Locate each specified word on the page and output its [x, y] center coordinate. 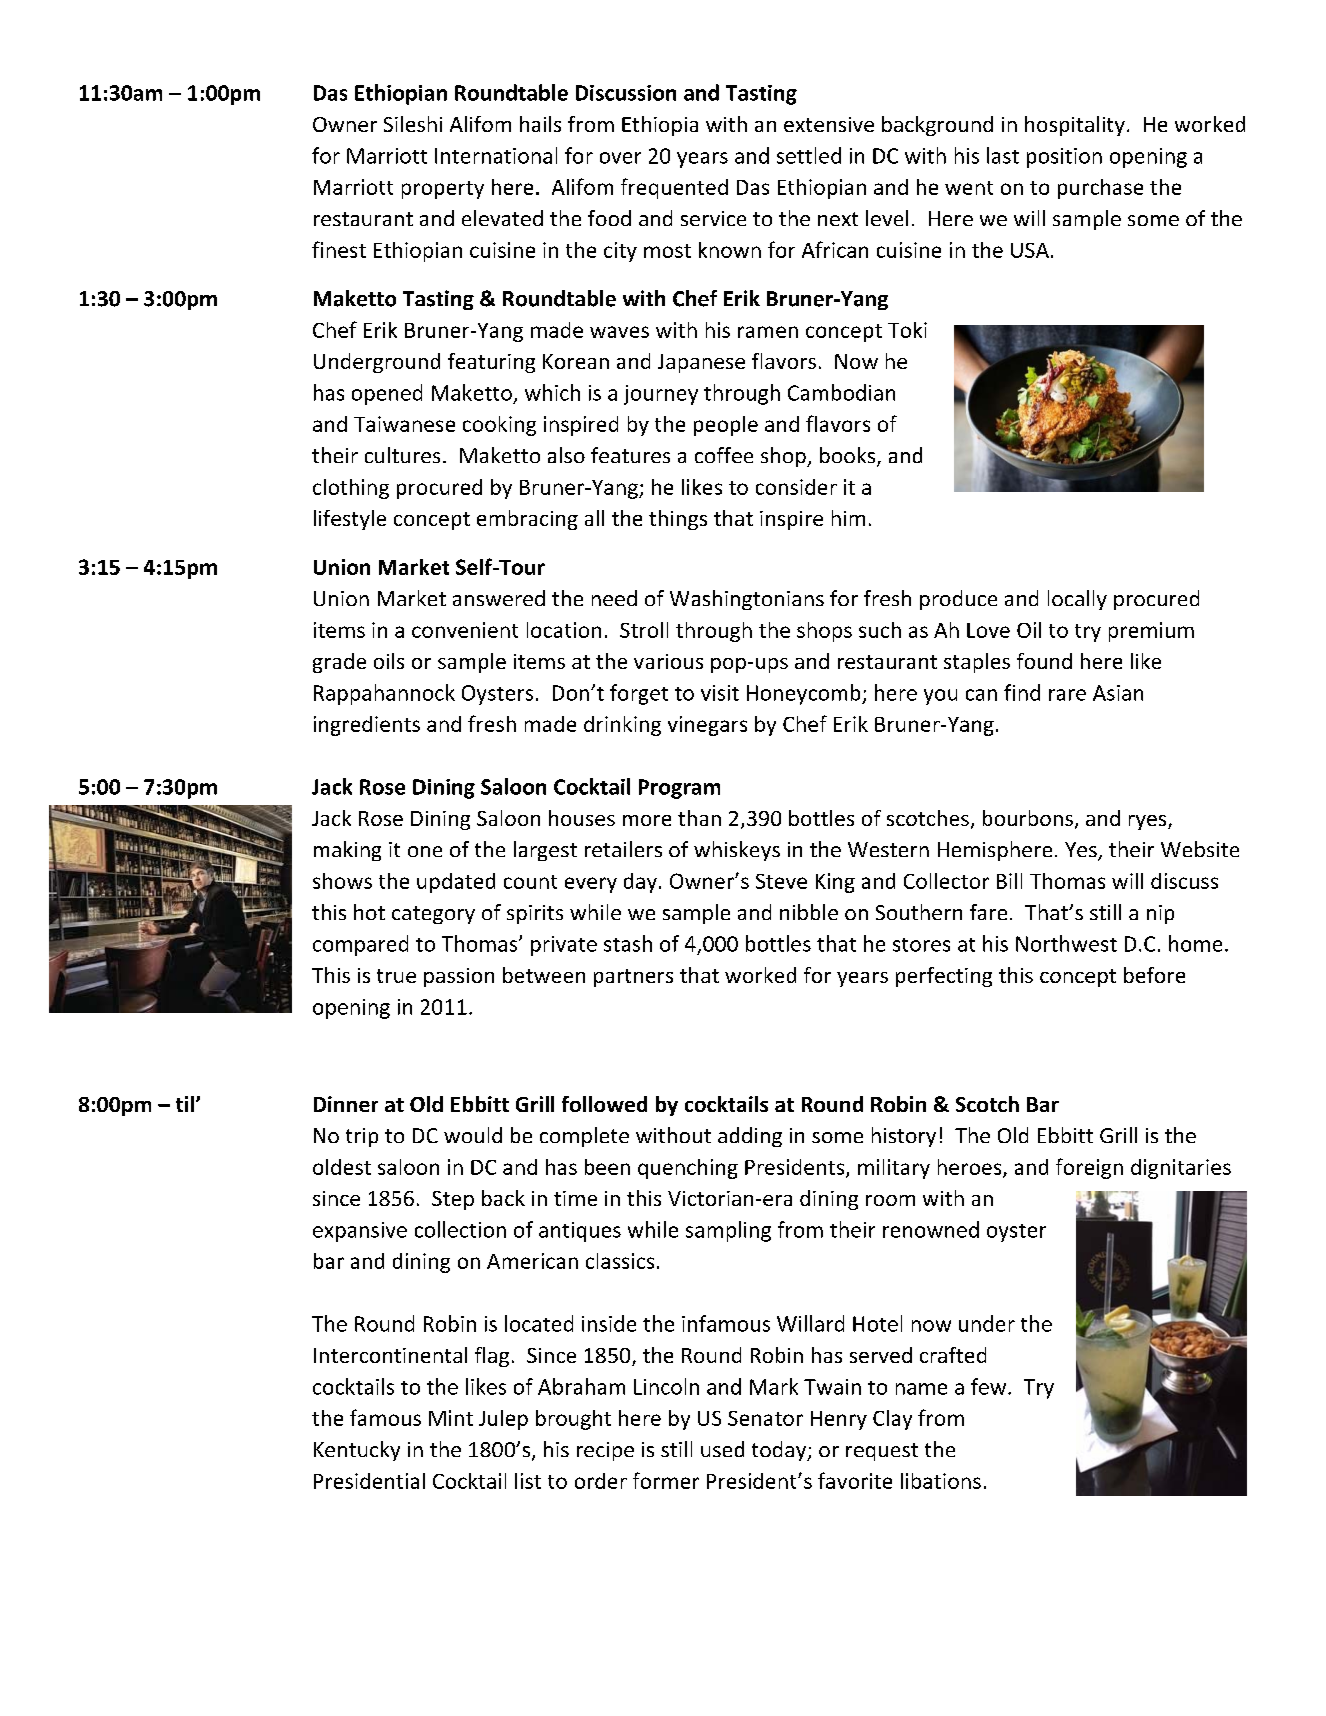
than [699, 818]
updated [456, 883]
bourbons [1028, 818]
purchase [1100, 189]
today [780, 1451]
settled [809, 155]
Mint [451, 1418]
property [443, 190]
